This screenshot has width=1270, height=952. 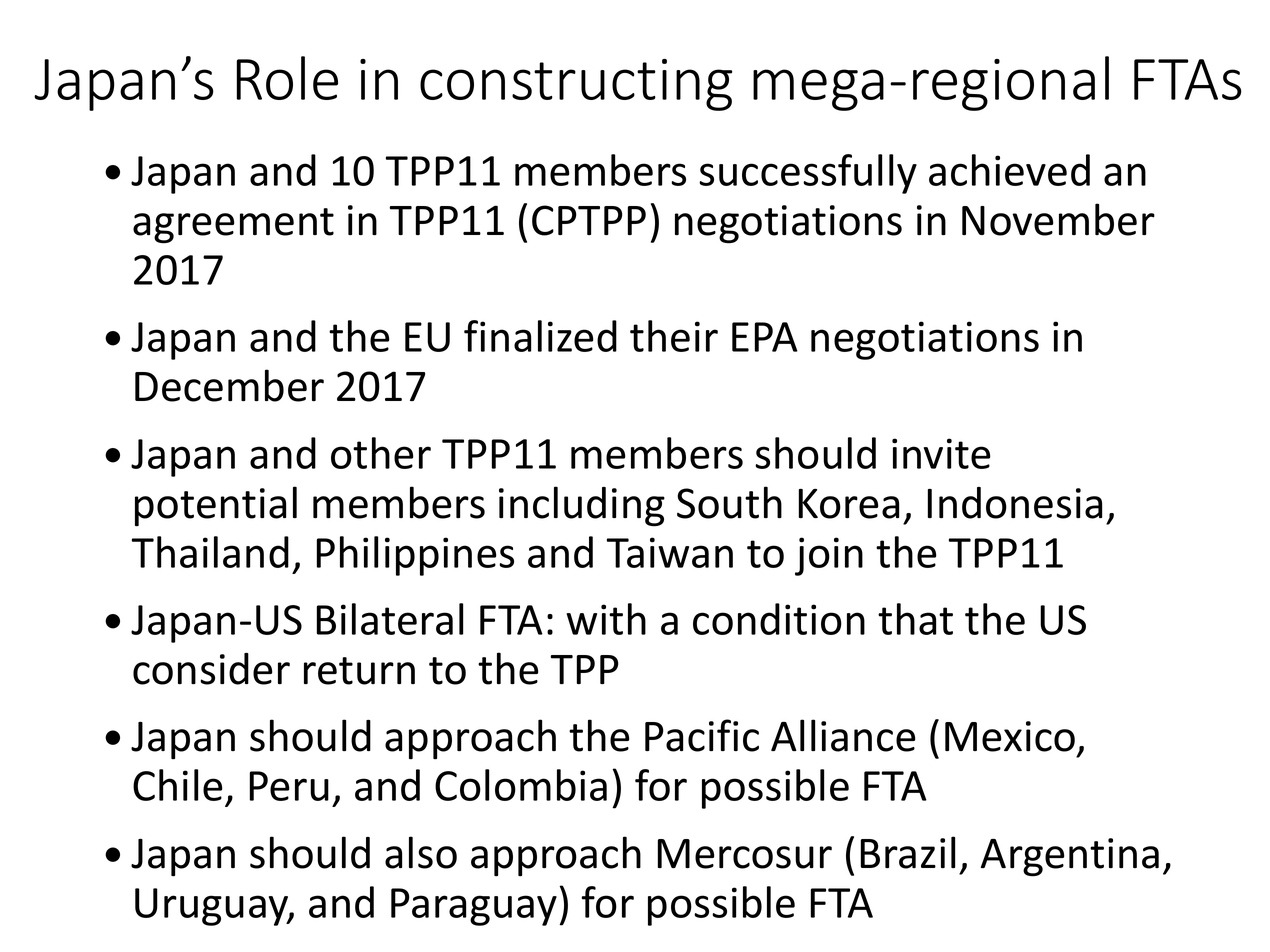 What do you see at coordinates (915, 619) in the screenshot?
I see `that` at bounding box center [915, 619].
